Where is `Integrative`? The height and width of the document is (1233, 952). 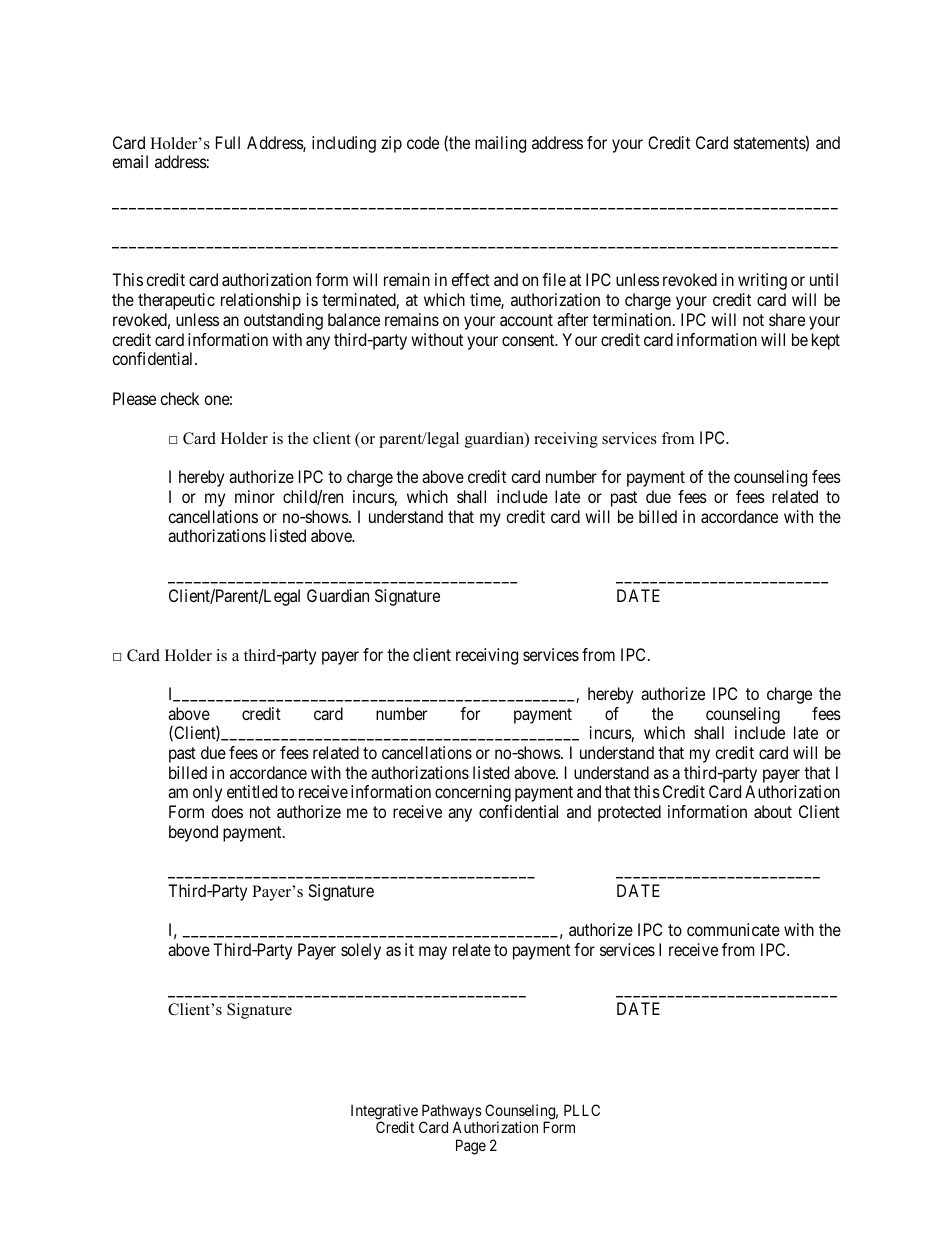 Integrative is located at coordinates (384, 1113).
